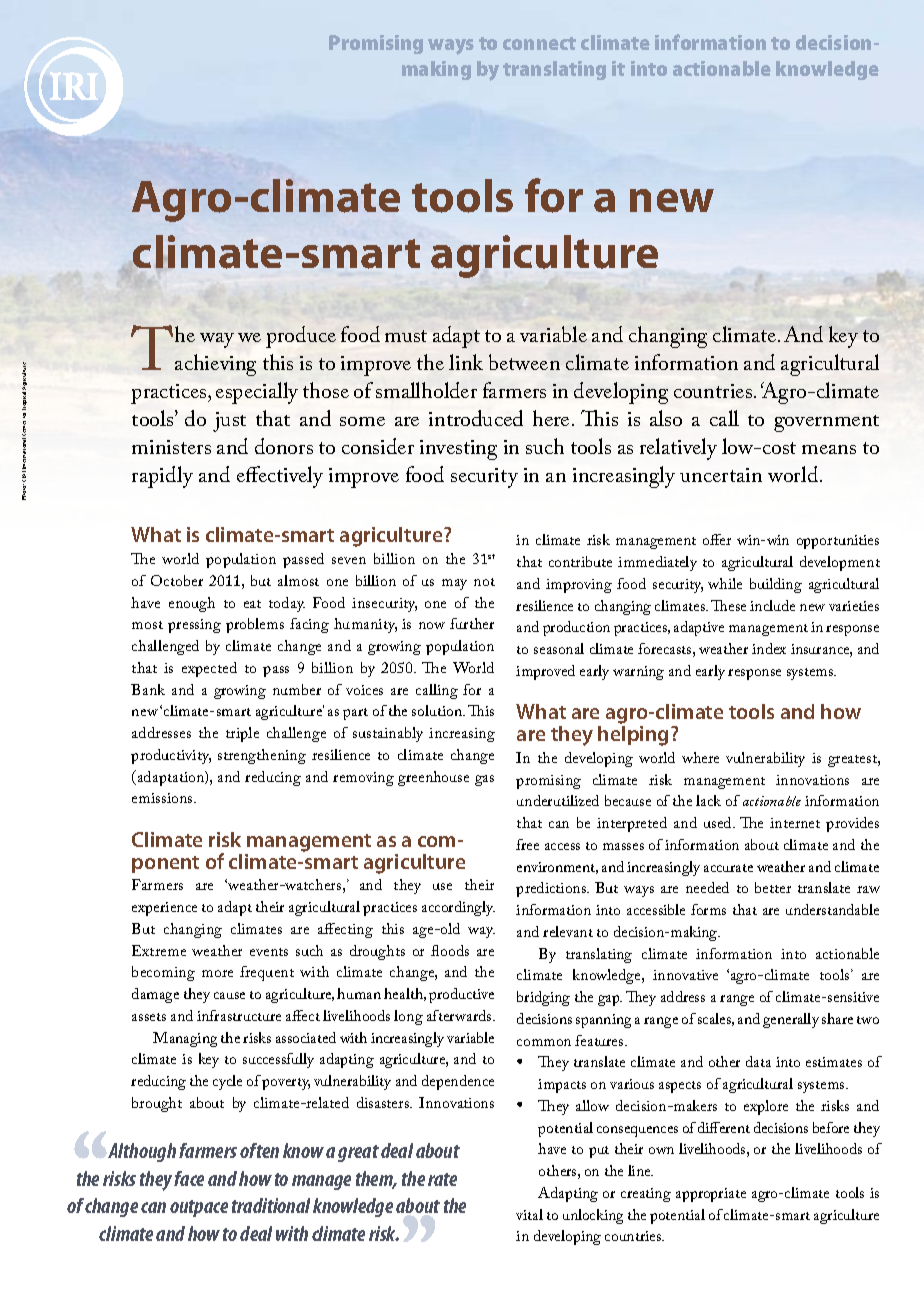  I want to click on vital, so click(529, 1214).
